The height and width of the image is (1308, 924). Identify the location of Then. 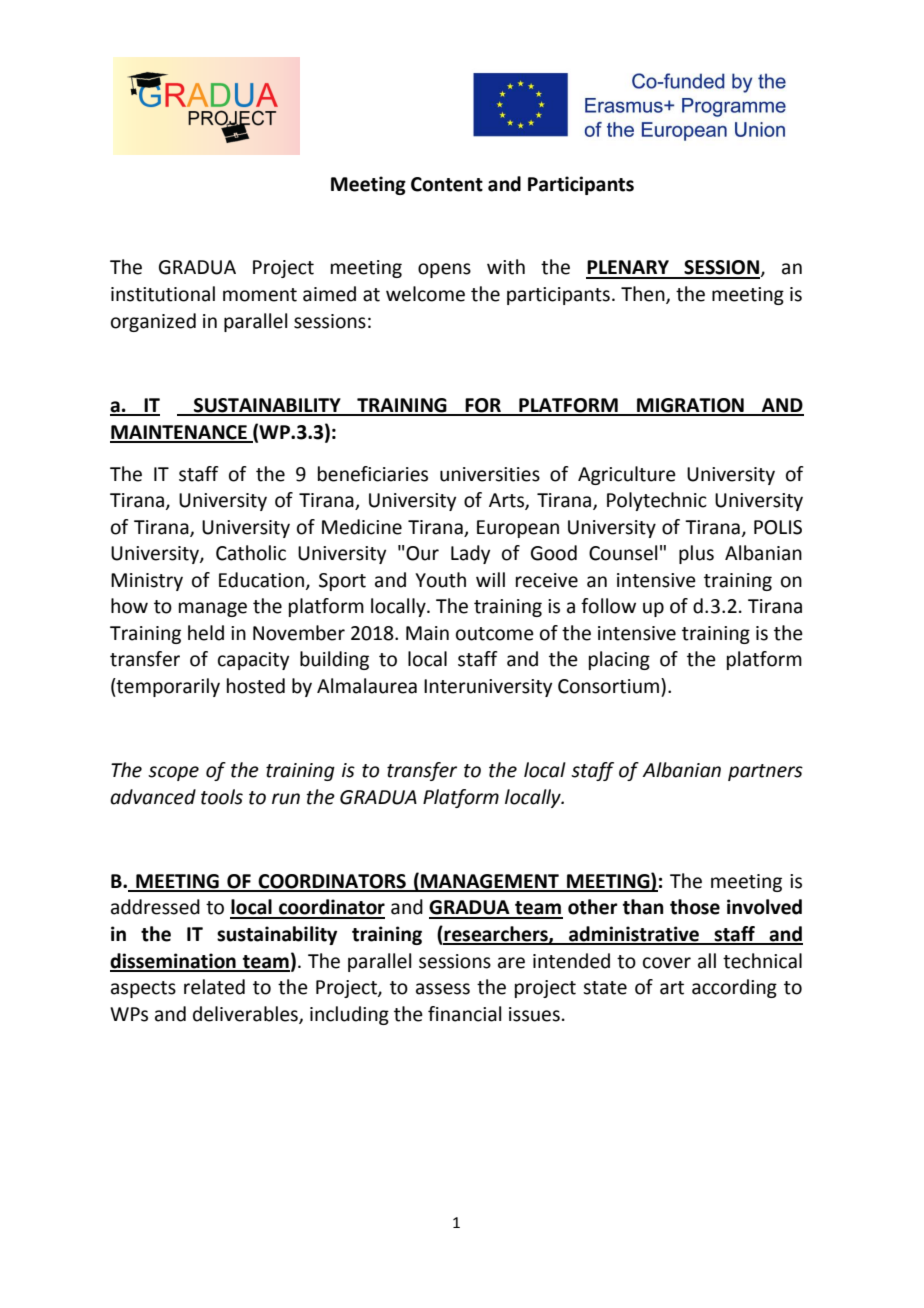
(644, 295).
